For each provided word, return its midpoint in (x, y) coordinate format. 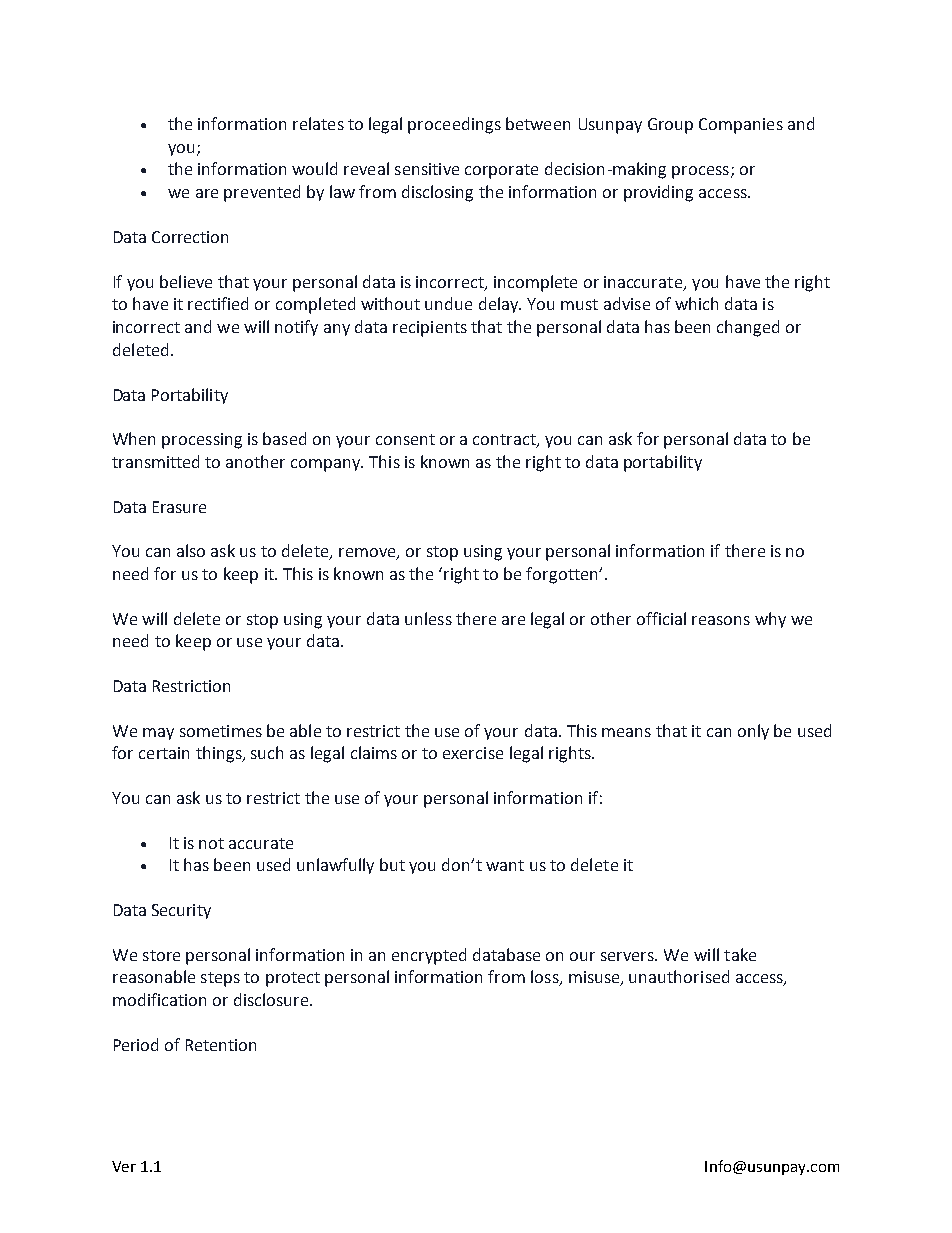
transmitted (155, 461)
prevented (262, 193)
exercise (473, 753)
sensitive (427, 169)
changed (748, 328)
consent (405, 439)
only (753, 732)
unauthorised (679, 976)
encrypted (429, 956)
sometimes (221, 731)
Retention (221, 1045)
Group (670, 126)
